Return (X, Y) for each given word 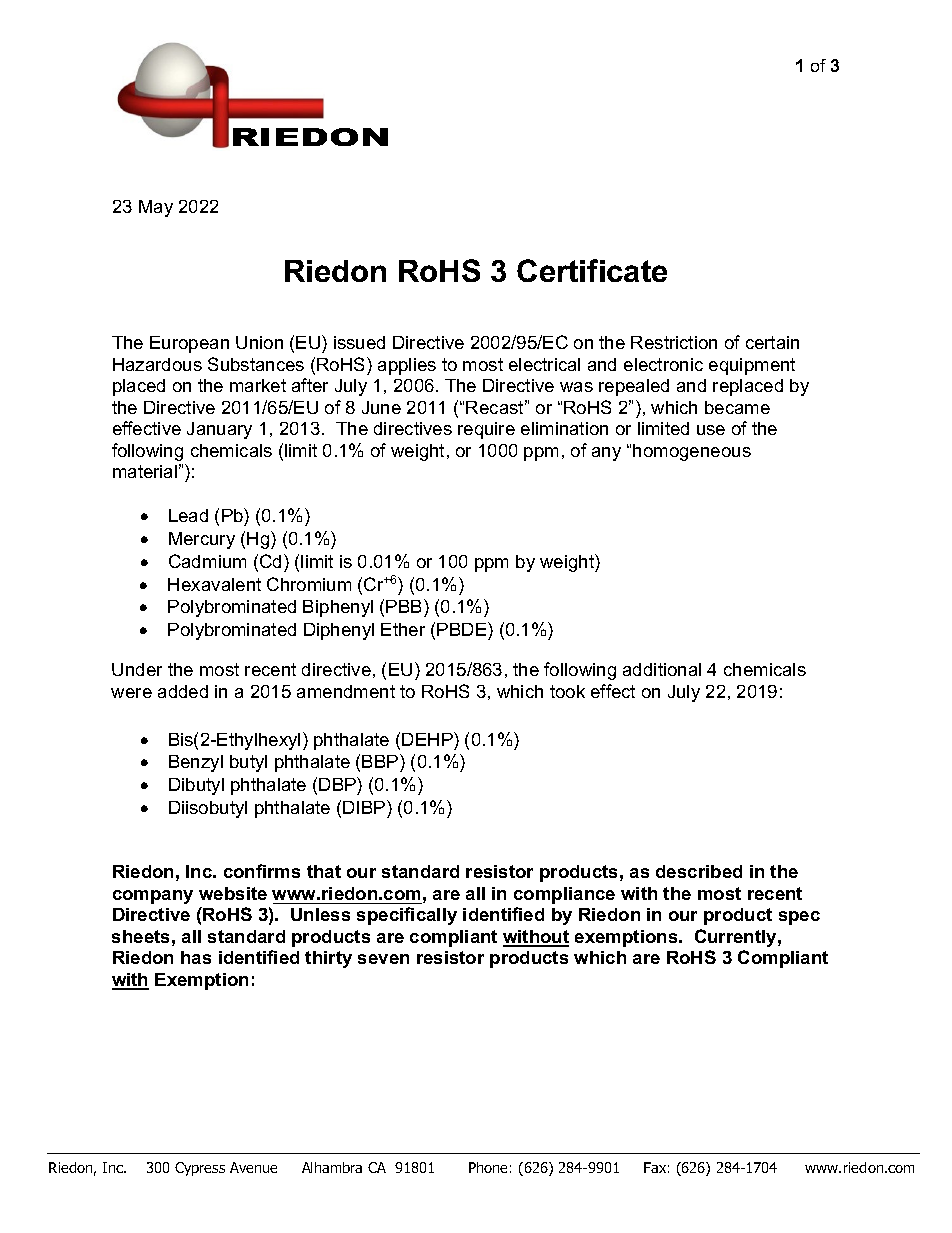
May (156, 208)
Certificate (592, 270)
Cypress (200, 1169)
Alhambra (332, 1167)
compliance (564, 895)
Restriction (674, 342)
